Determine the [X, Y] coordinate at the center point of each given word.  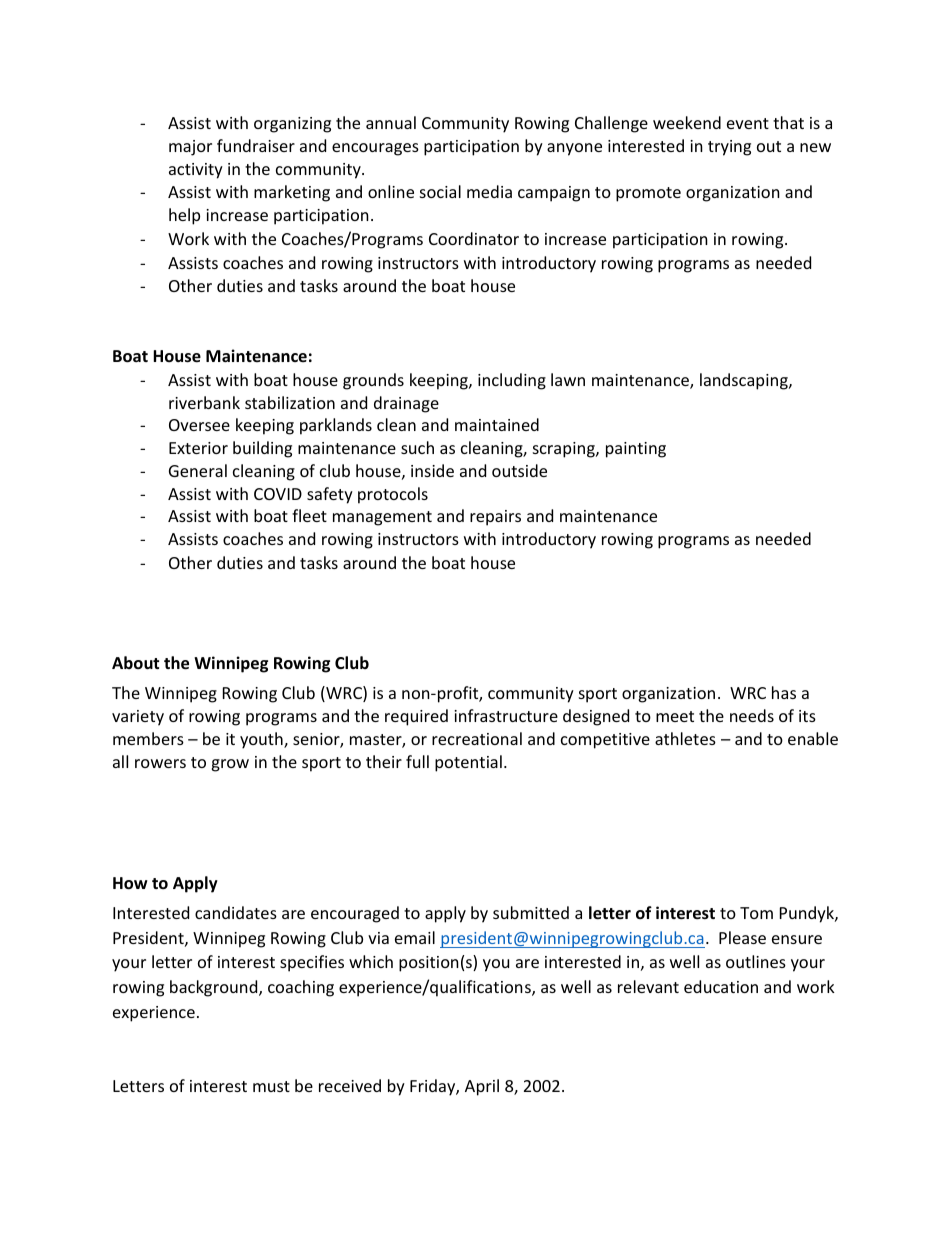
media [489, 191]
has [784, 692]
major [190, 148]
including [512, 381]
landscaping [745, 381]
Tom [756, 913]
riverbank [204, 402]
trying [729, 148]
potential [468, 763]
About [135, 663]
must [271, 1086]
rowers [160, 763]
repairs [495, 518]
